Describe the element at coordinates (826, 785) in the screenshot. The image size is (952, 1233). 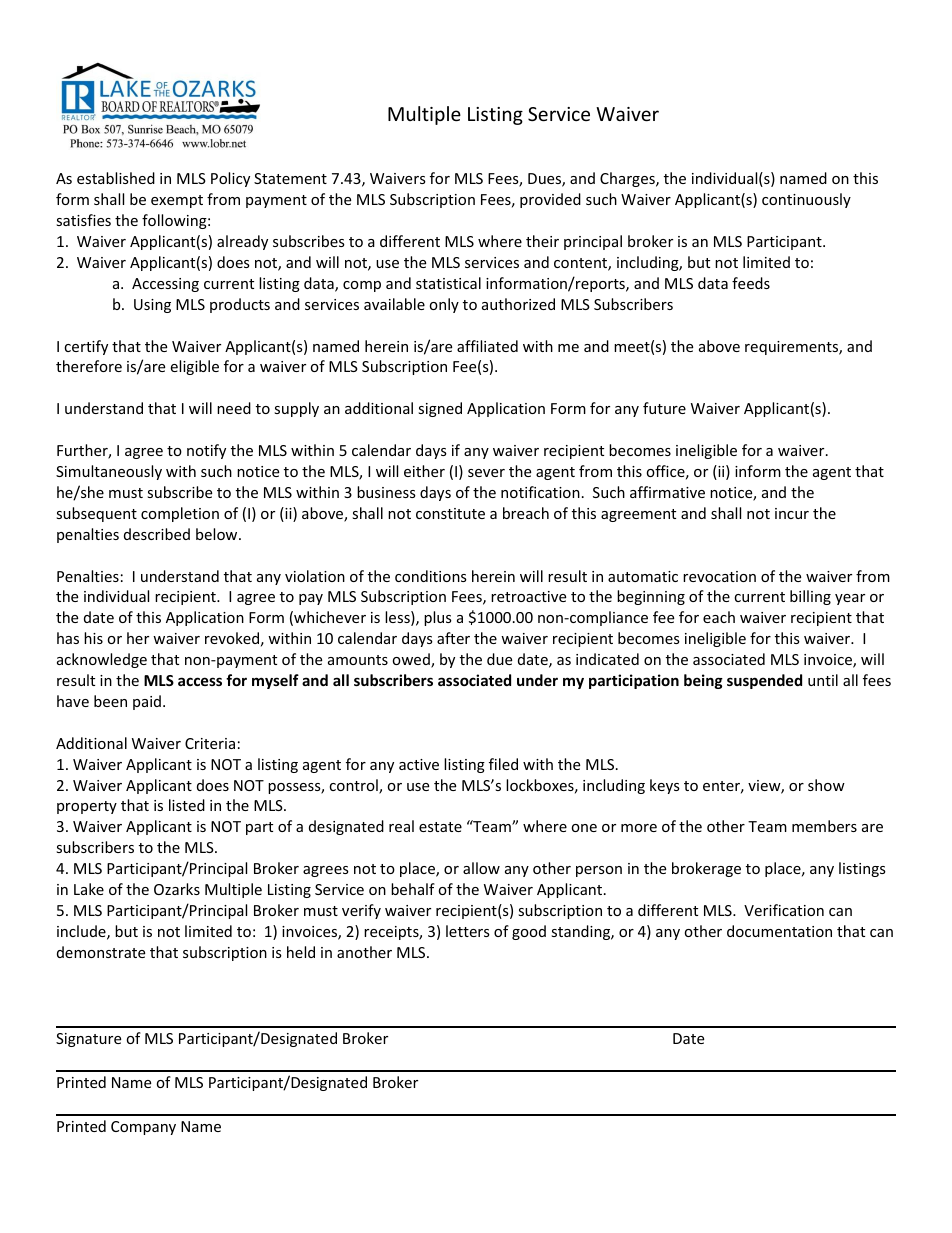
I see `show` at that location.
